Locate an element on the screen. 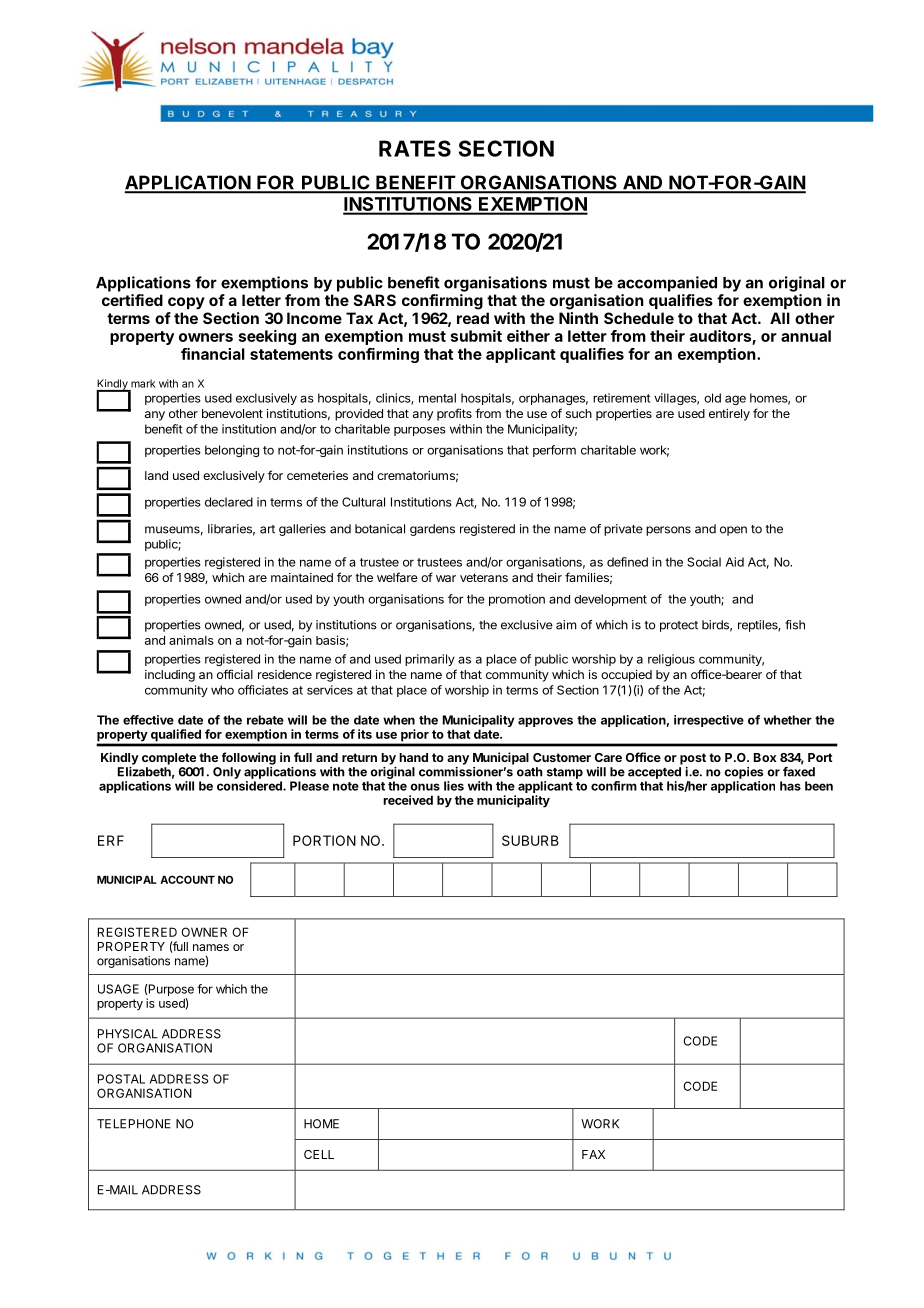  Only is located at coordinates (227, 773).
